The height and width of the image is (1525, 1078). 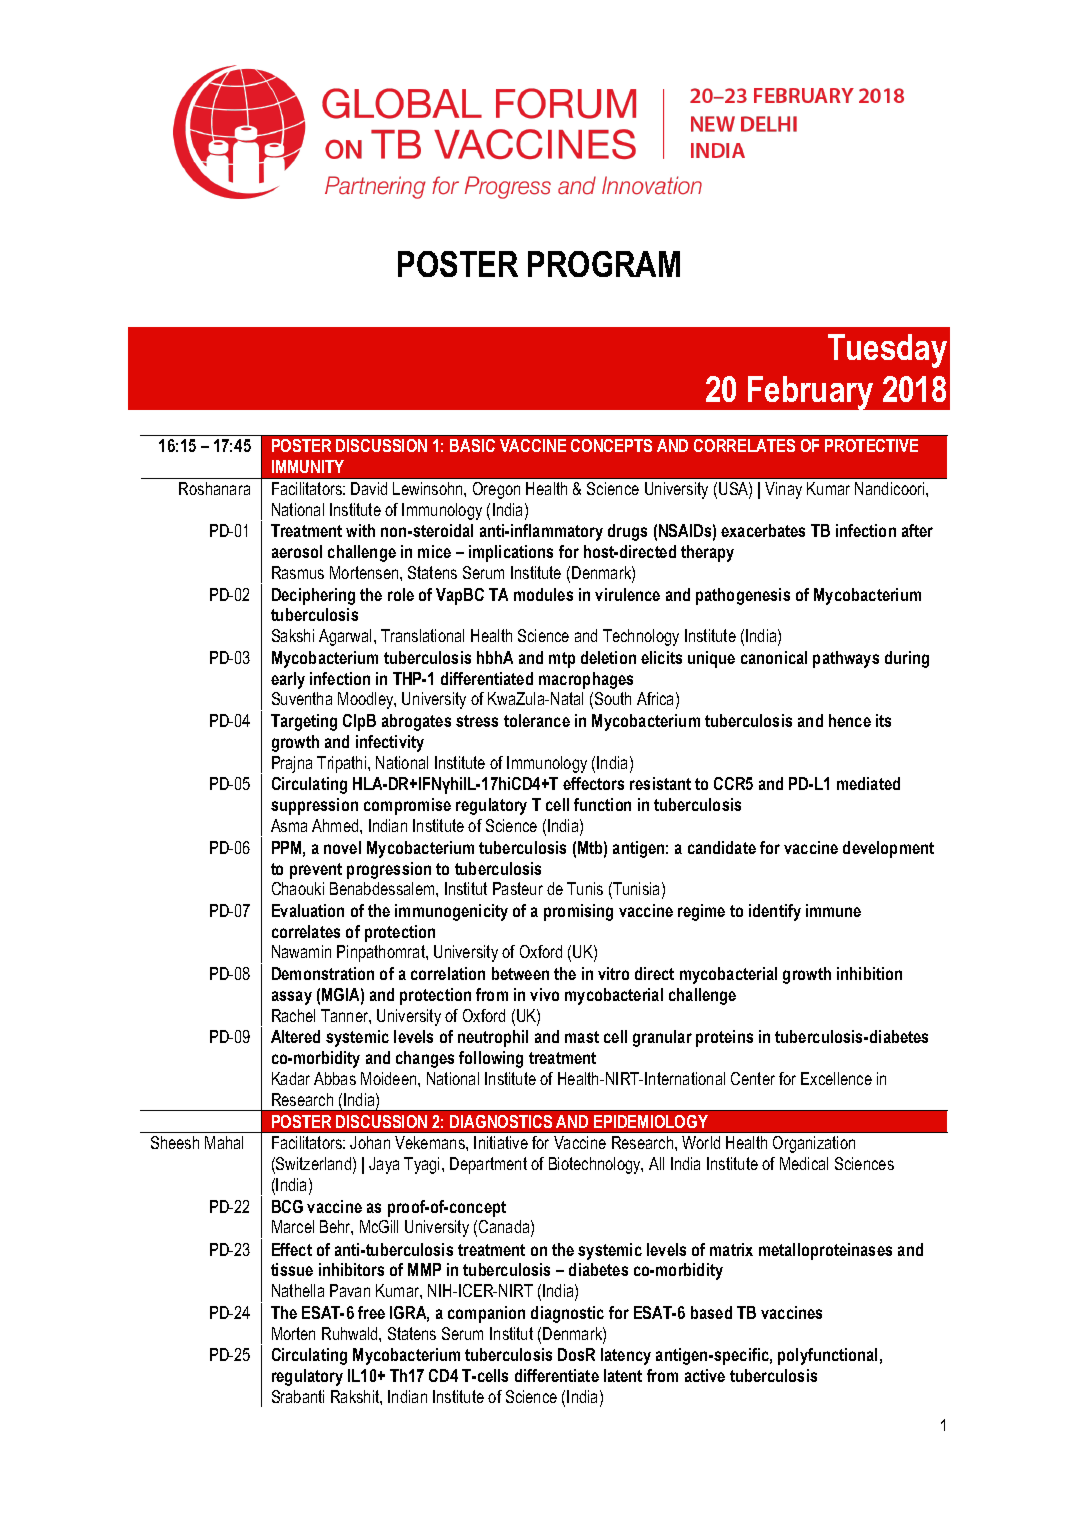 I want to click on companion, so click(x=486, y=1314).
